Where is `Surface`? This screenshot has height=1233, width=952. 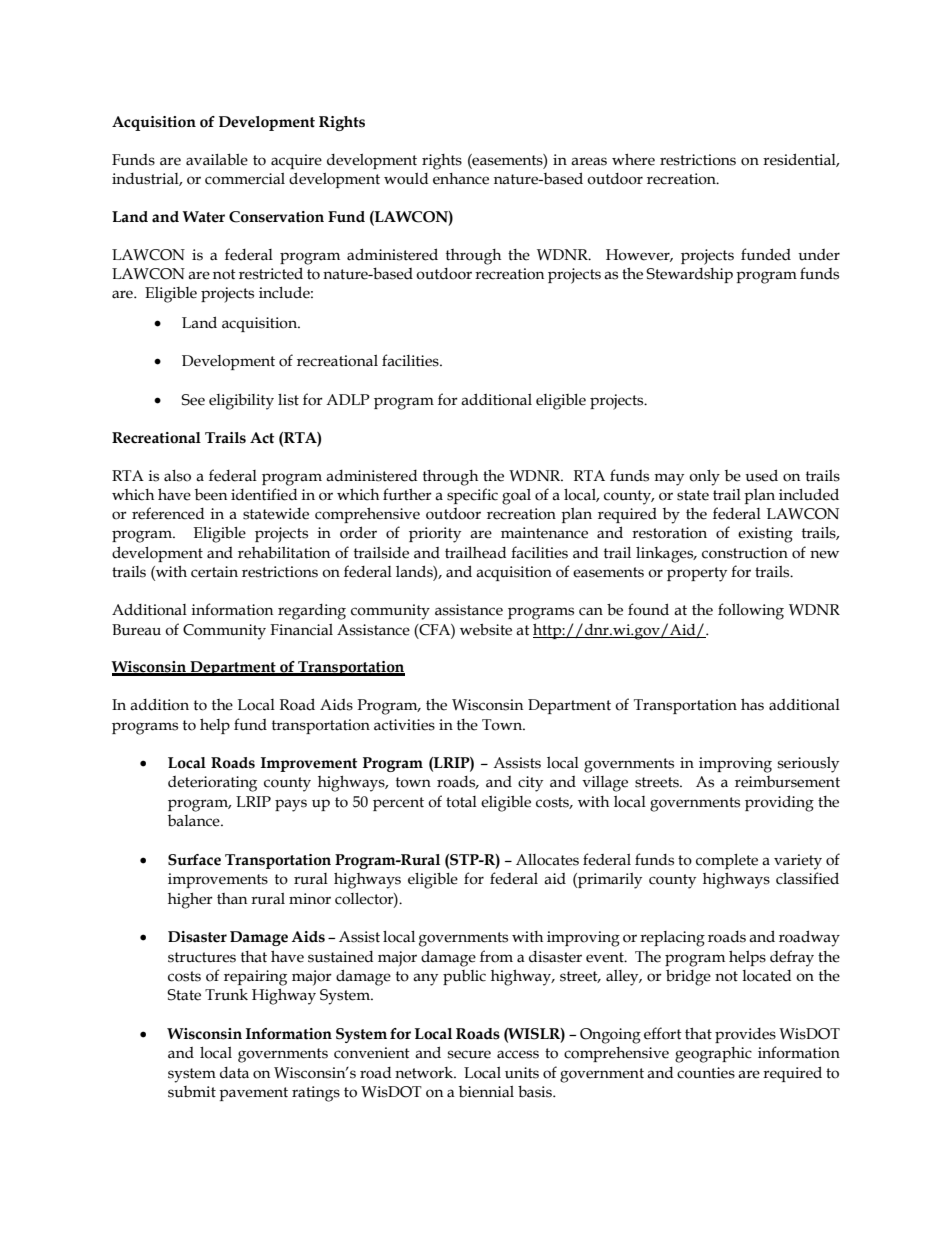
Surface is located at coordinates (194, 860).
